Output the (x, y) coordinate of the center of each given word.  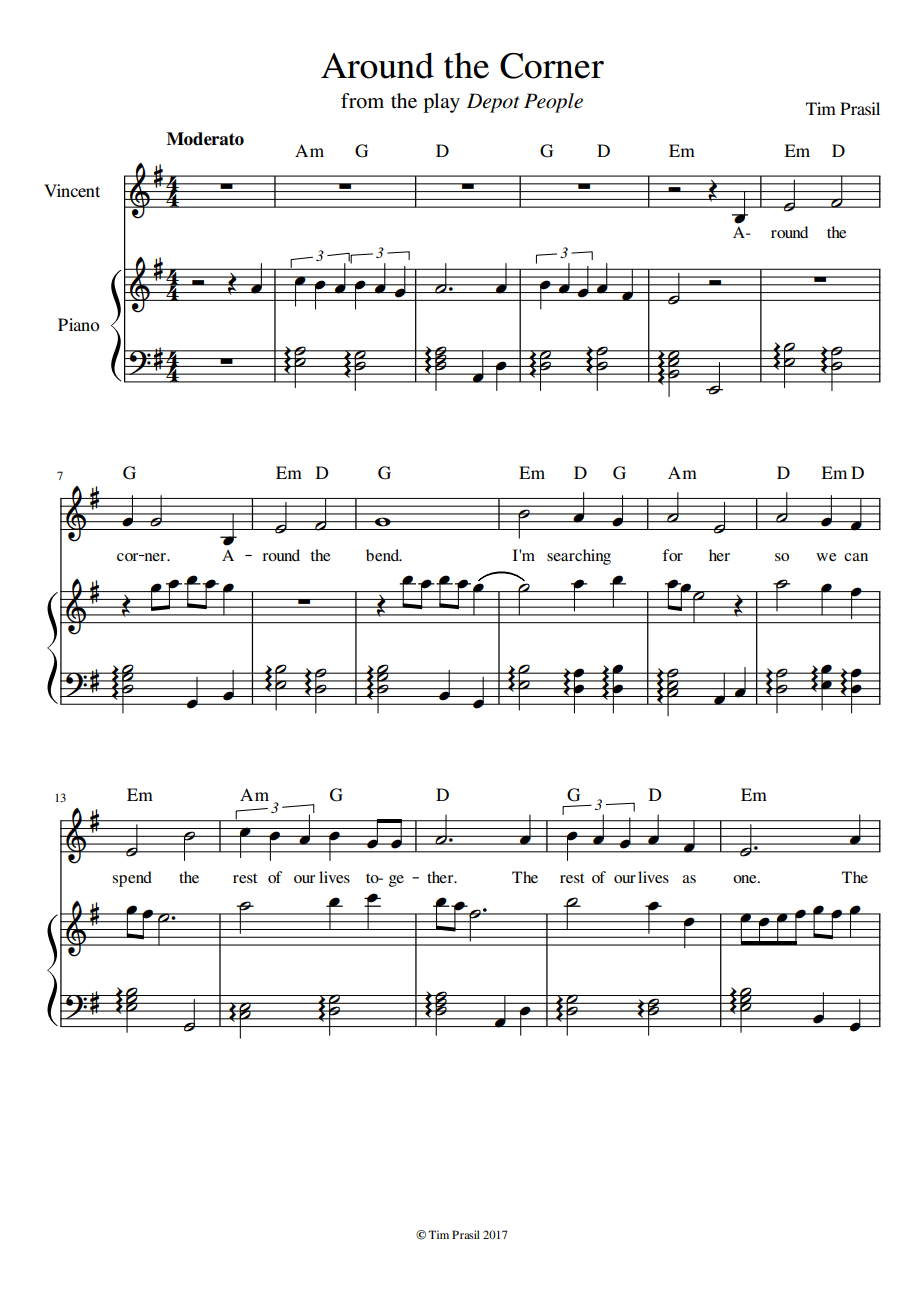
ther (441, 877)
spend (132, 879)
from (362, 101)
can (856, 557)
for (673, 555)
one (746, 879)
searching (579, 557)
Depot (493, 103)
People (553, 103)
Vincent (72, 190)
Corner (552, 66)
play (441, 103)
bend (384, 555)
